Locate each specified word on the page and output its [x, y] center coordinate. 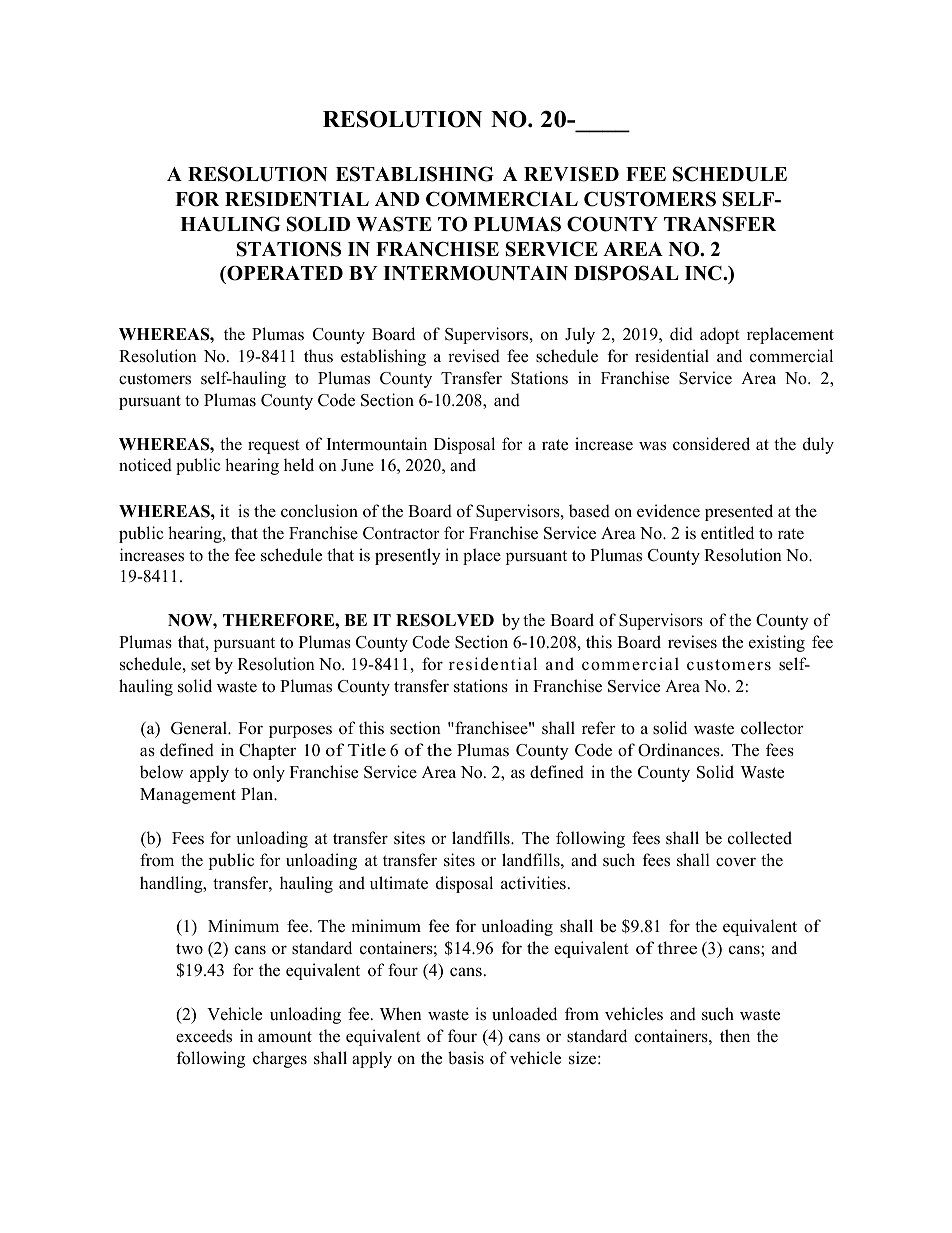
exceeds [204, 1036]
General [200, 728]
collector [772, 728]
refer [599, 728]
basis [466, 1058]
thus [318, 355]
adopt [720, 335]
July [580, 335]
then [735, 1036]
